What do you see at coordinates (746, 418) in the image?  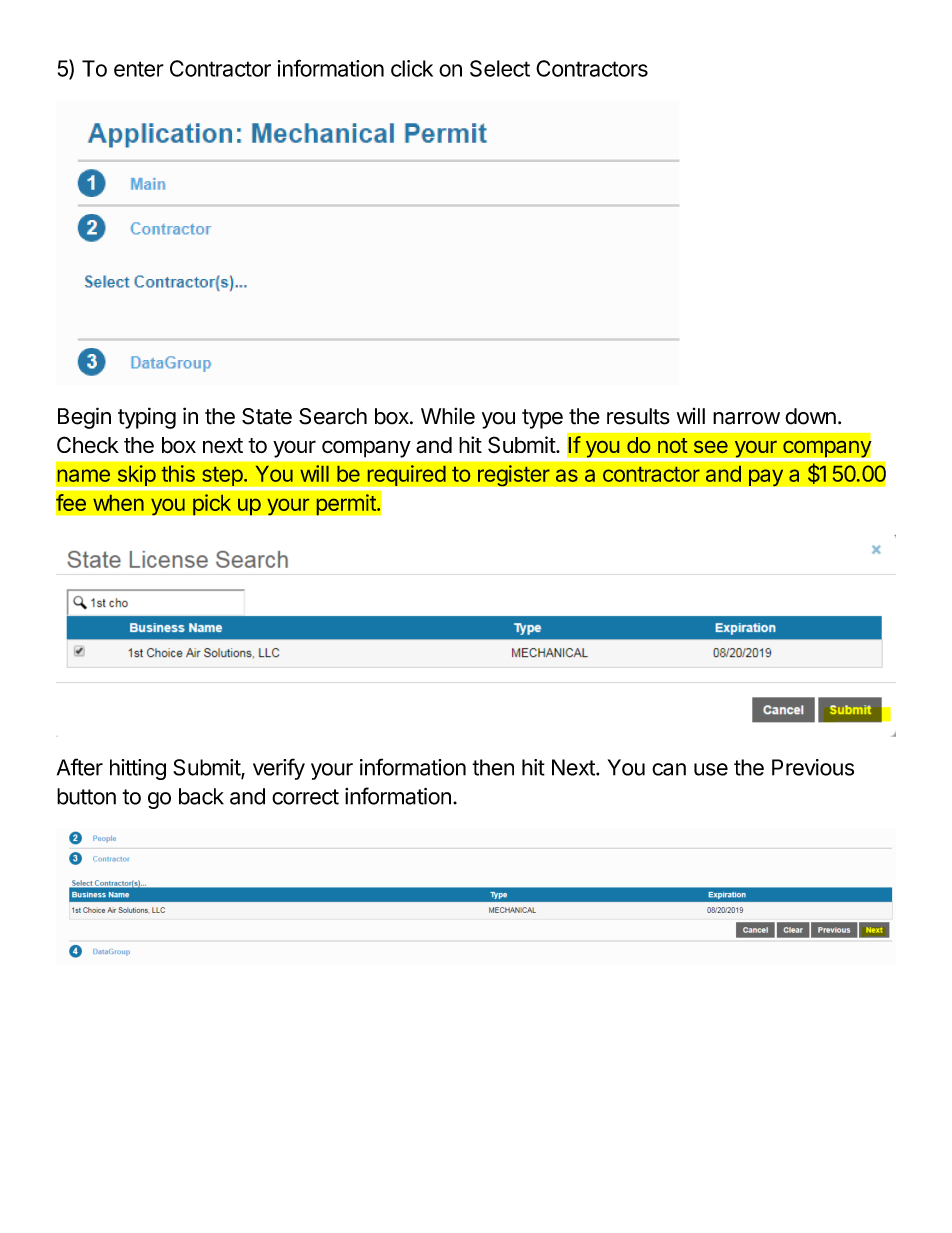 I see `narrow` at bounding box center [746, 418].
